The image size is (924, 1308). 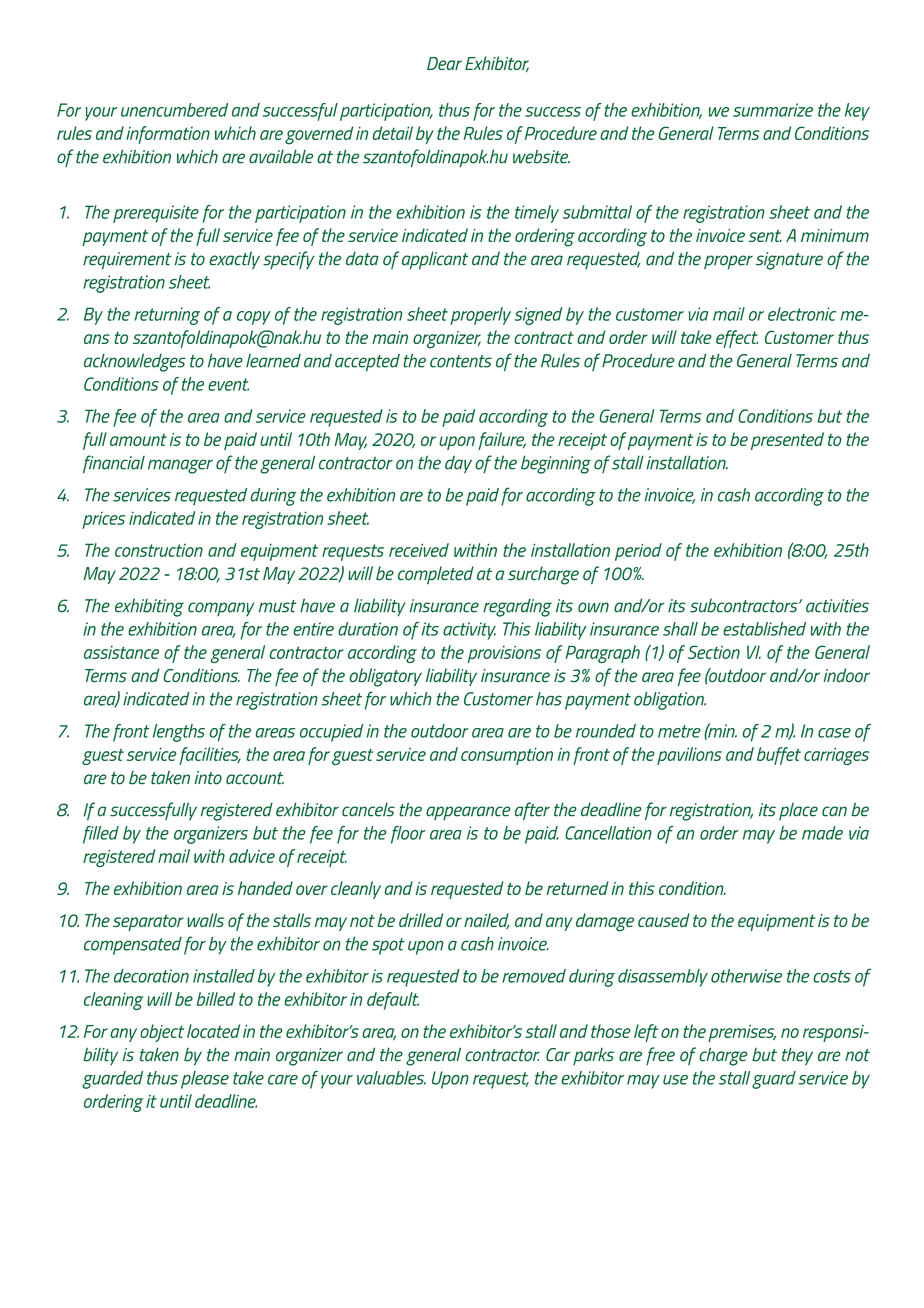 I want to click on unencumbered, so click(x=174, y=110).
